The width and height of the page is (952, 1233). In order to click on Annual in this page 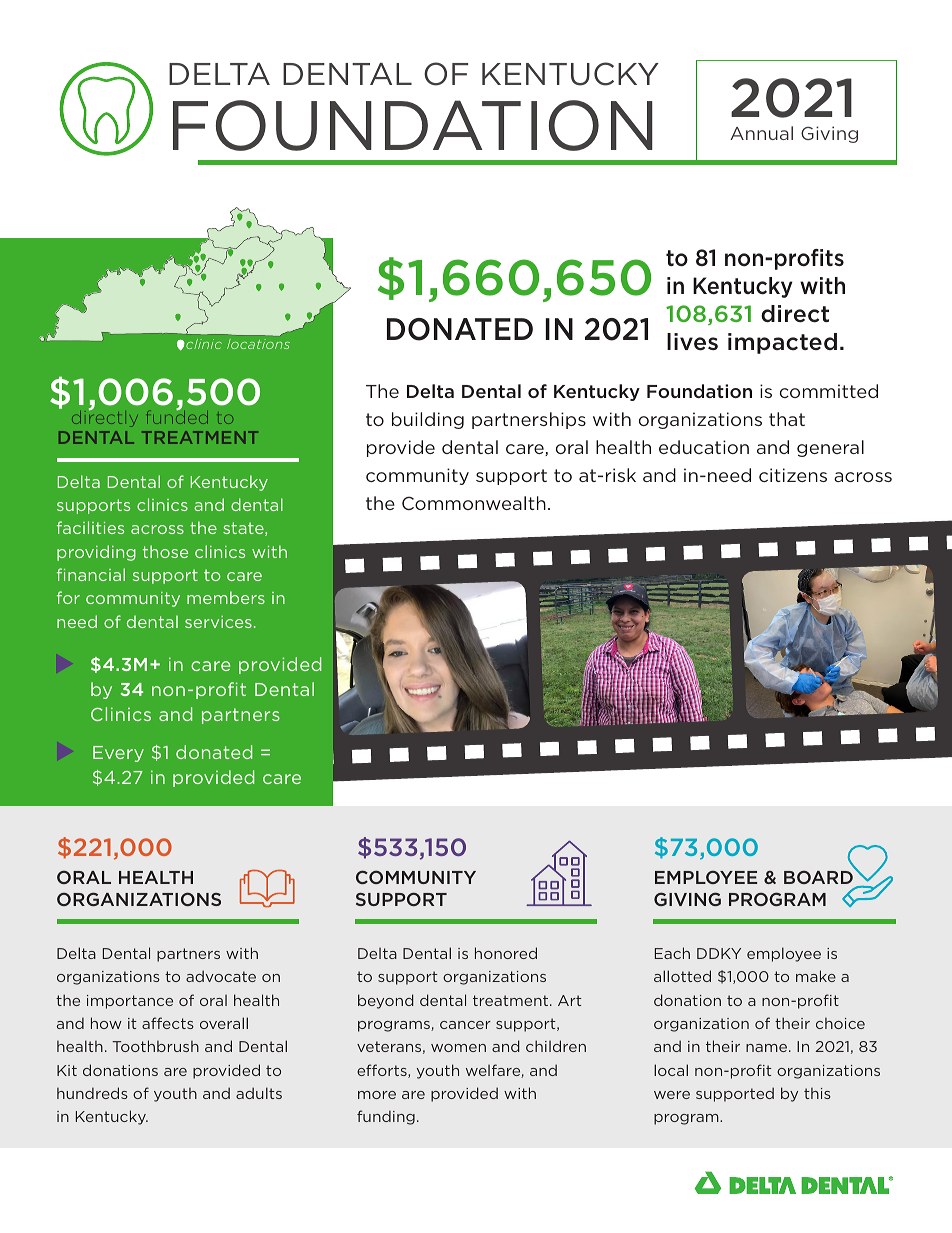, I will do `click(761, 133)`.
